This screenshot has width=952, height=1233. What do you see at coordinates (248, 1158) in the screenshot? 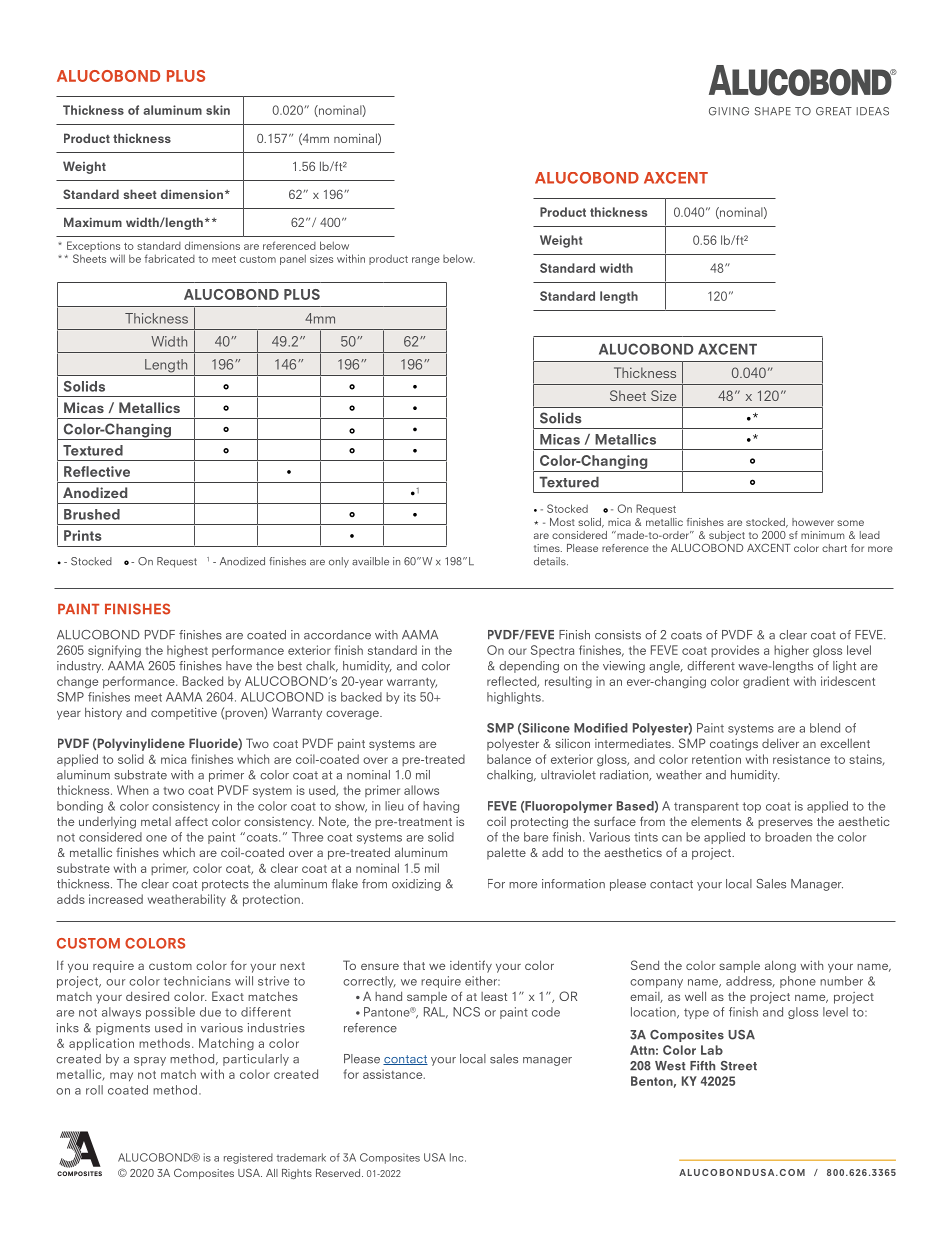
I see `registered` at bounding box center [248, 1158].
